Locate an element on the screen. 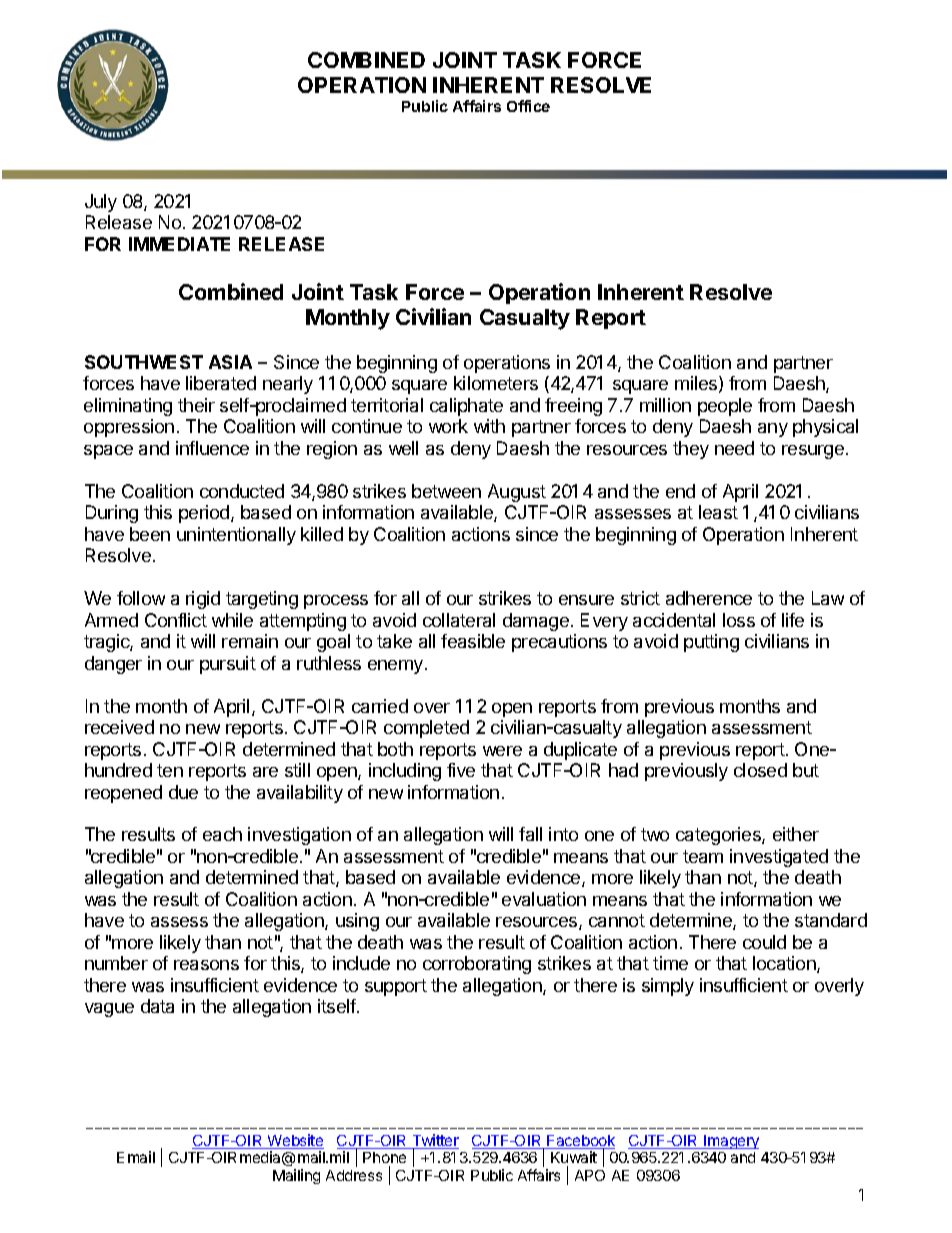 The image size is (952, 1233). Conflict is located at coordinates (176, 620).
